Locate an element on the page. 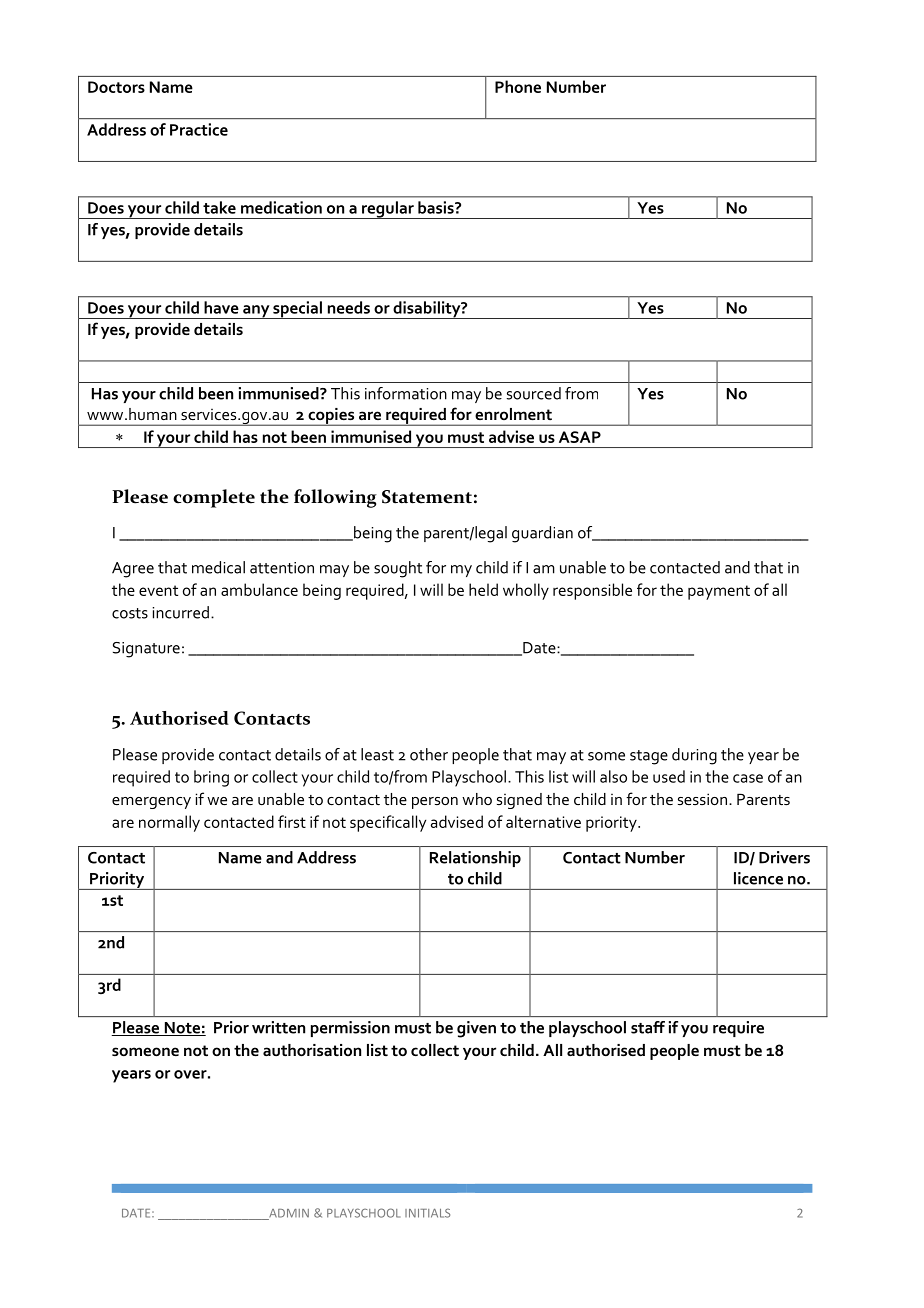  information is located at coordinates (406, 393).
